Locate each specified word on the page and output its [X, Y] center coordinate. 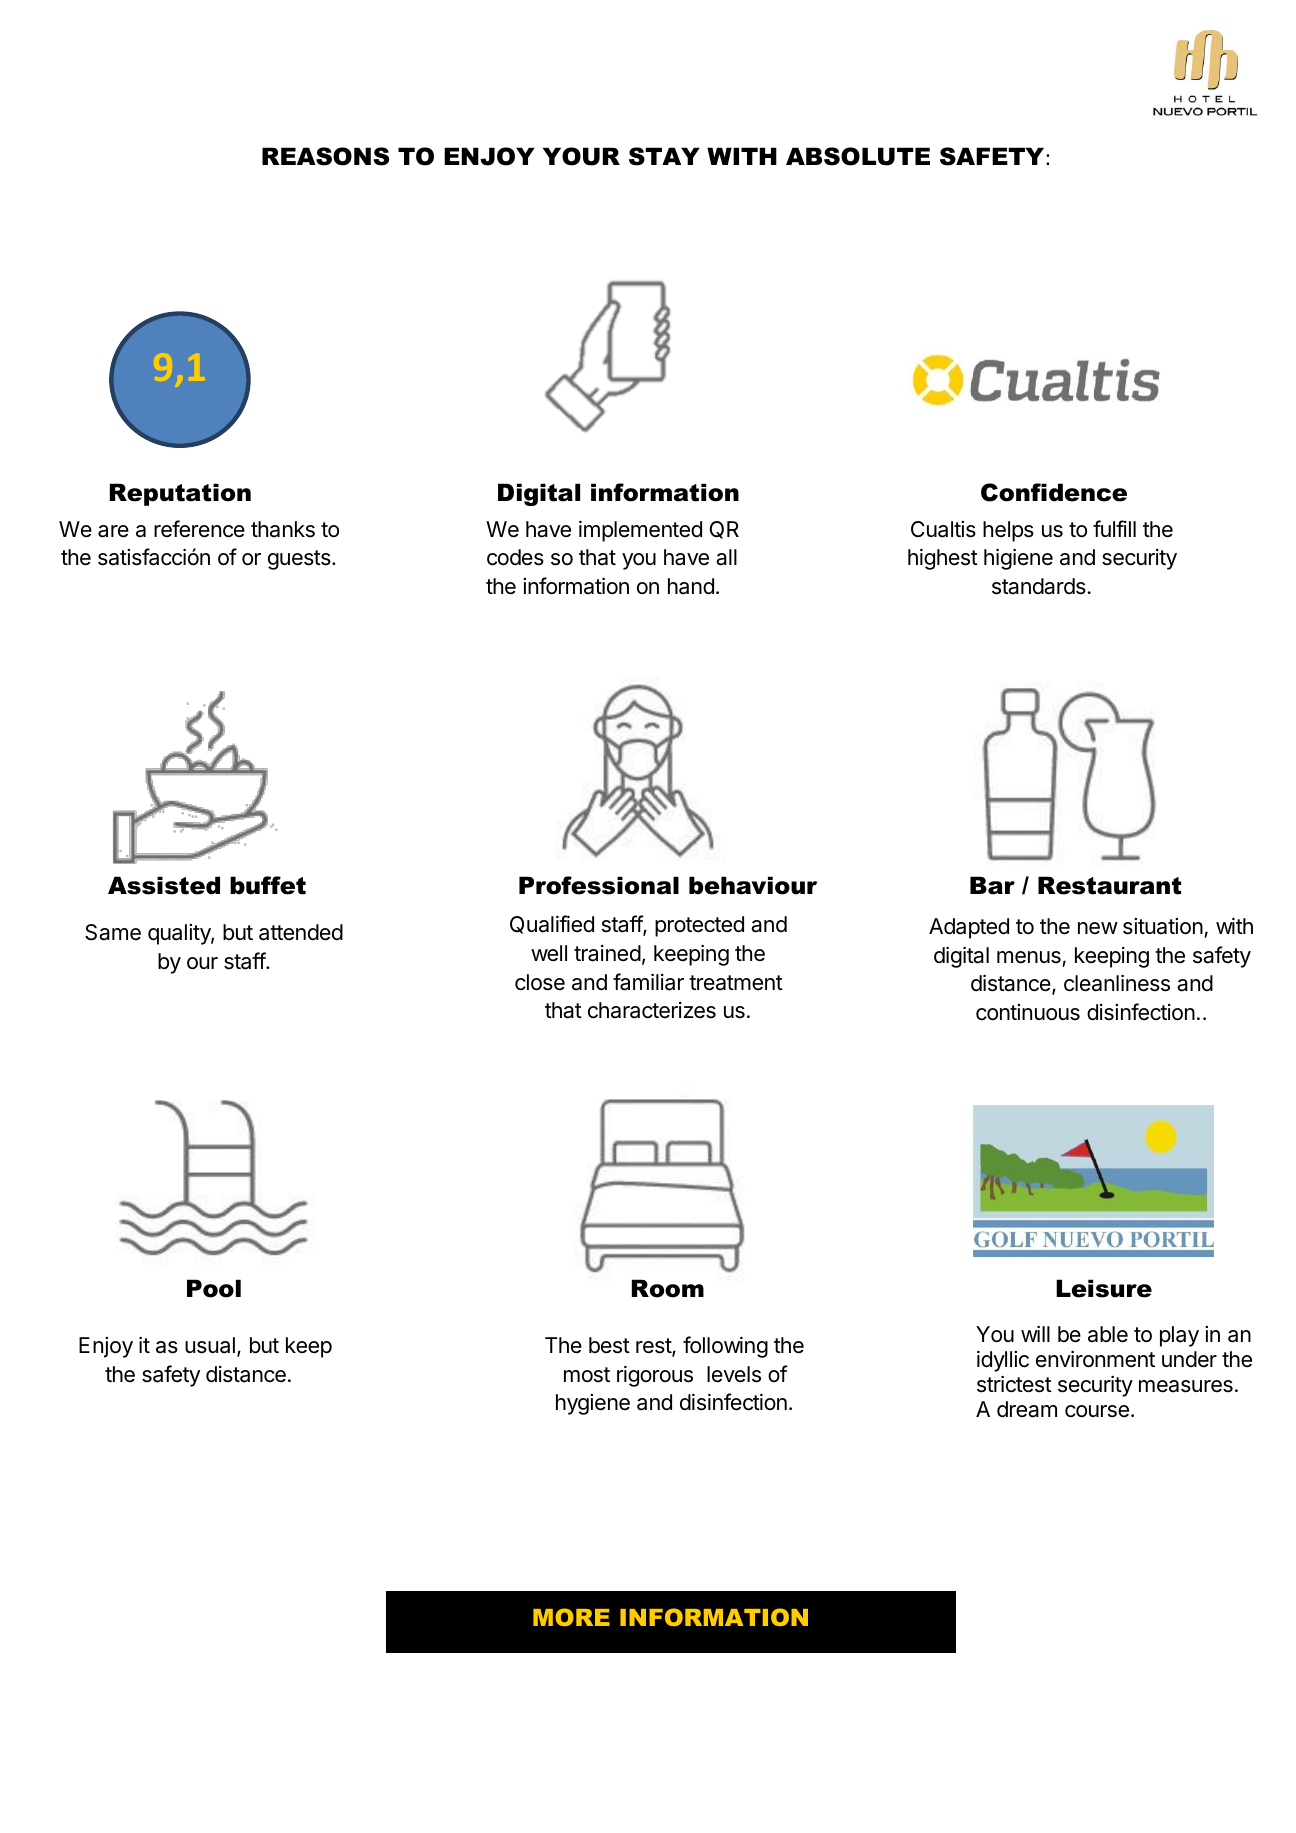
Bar [992, 885]
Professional [599, 885]
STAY [664, 156]
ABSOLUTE [858, 156]
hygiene [593, 1404]
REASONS [325, 156]
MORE [571, 1617]
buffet [268, 885]
